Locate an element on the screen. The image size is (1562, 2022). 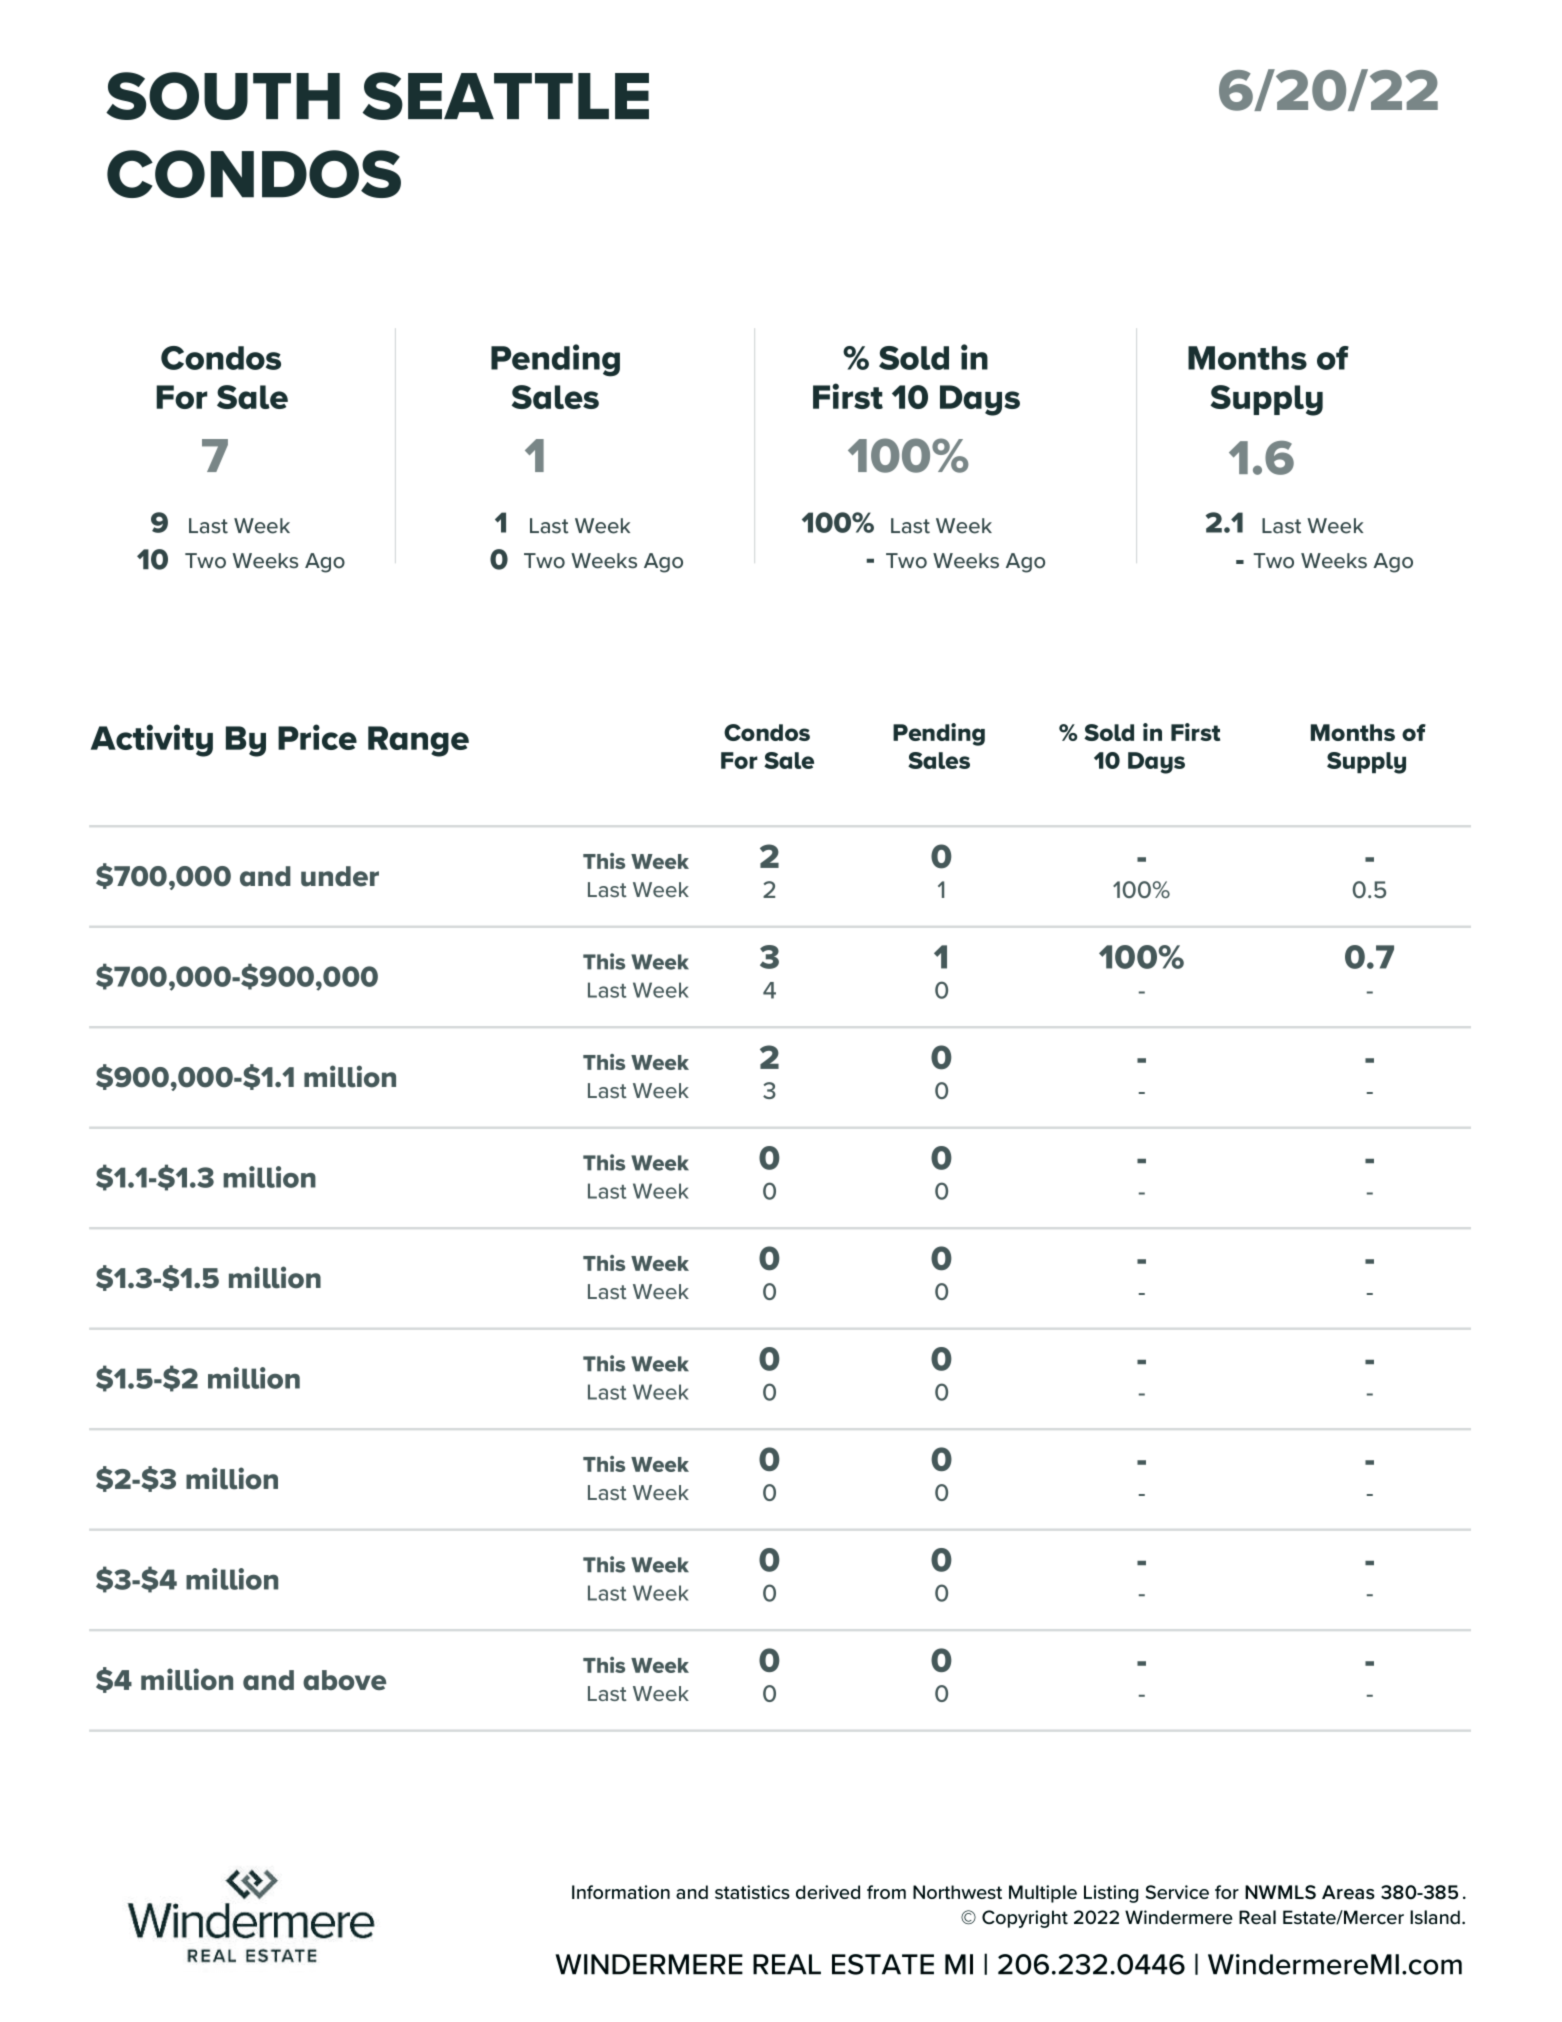
above is located at coordinates (344, 1680).
